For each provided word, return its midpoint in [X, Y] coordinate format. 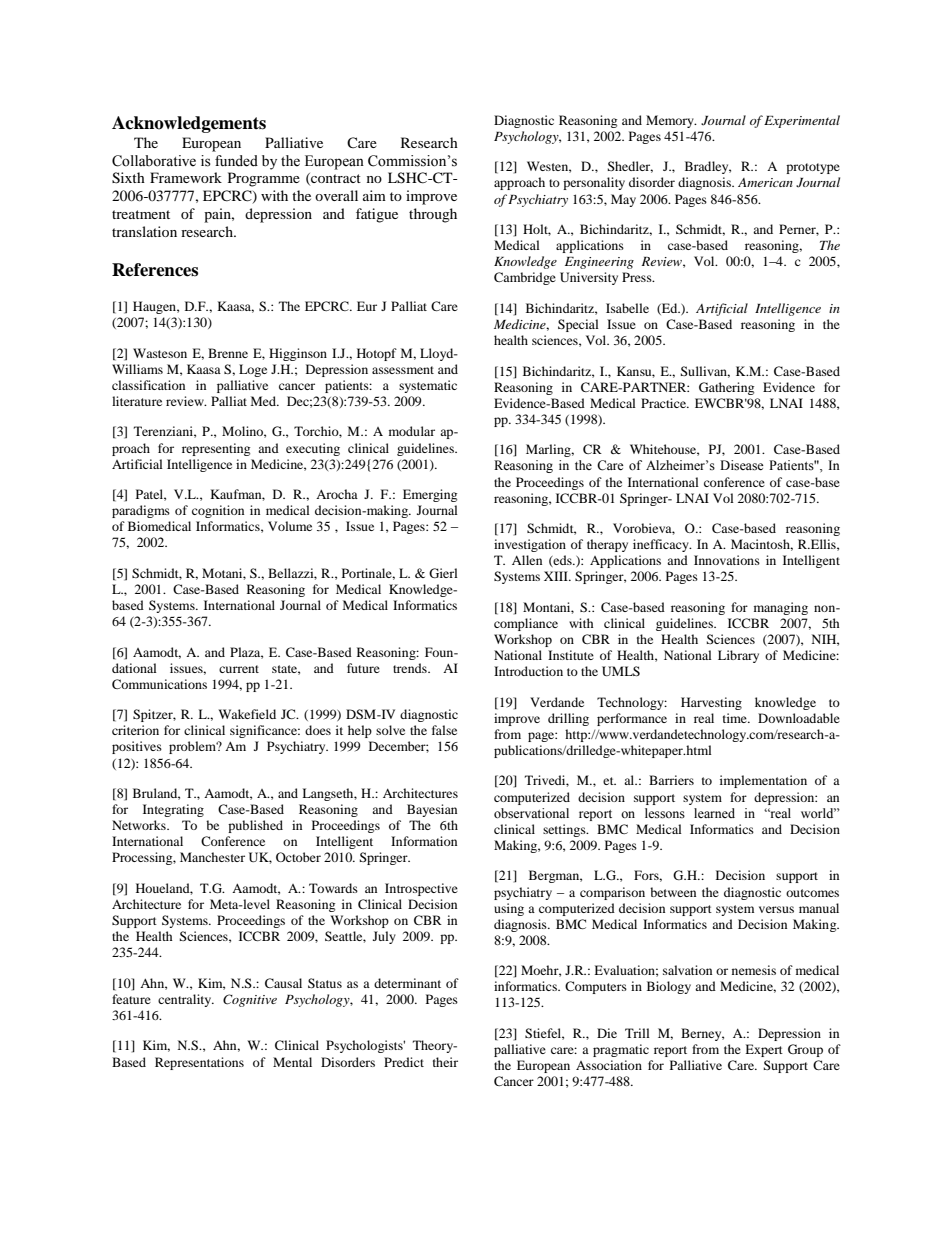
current [239, 669]
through [433, 215]
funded [236, 161]
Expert [764, 1050]
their [445, 1062]
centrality [186, 1000]
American [765, 182]
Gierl [443, 573]
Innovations [727, 560]
